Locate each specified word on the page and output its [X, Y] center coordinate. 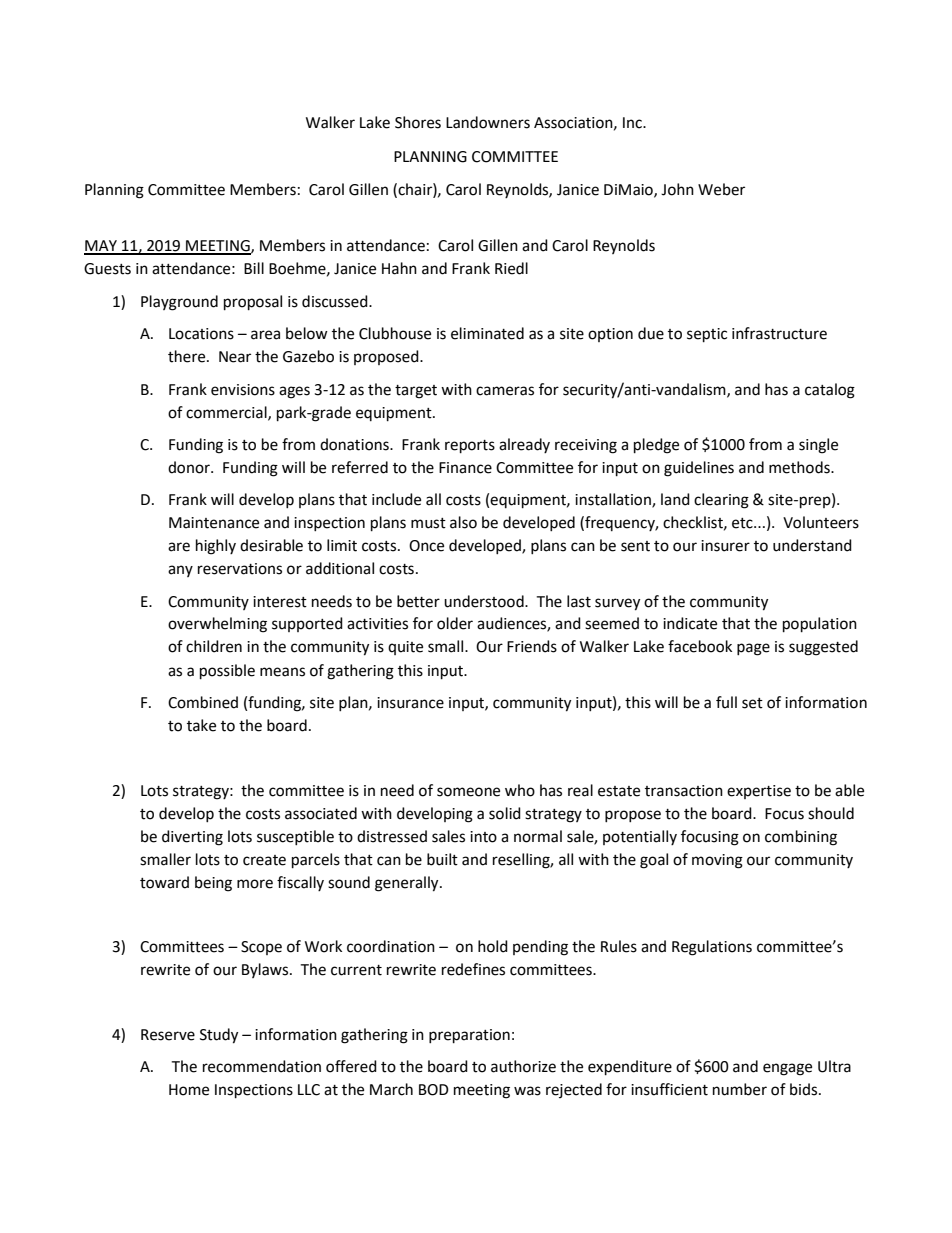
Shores [418, 122]
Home [189, 1090]
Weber [721, 189]
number [740, 1089]
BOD [434, 1090]
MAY [101, 247]
